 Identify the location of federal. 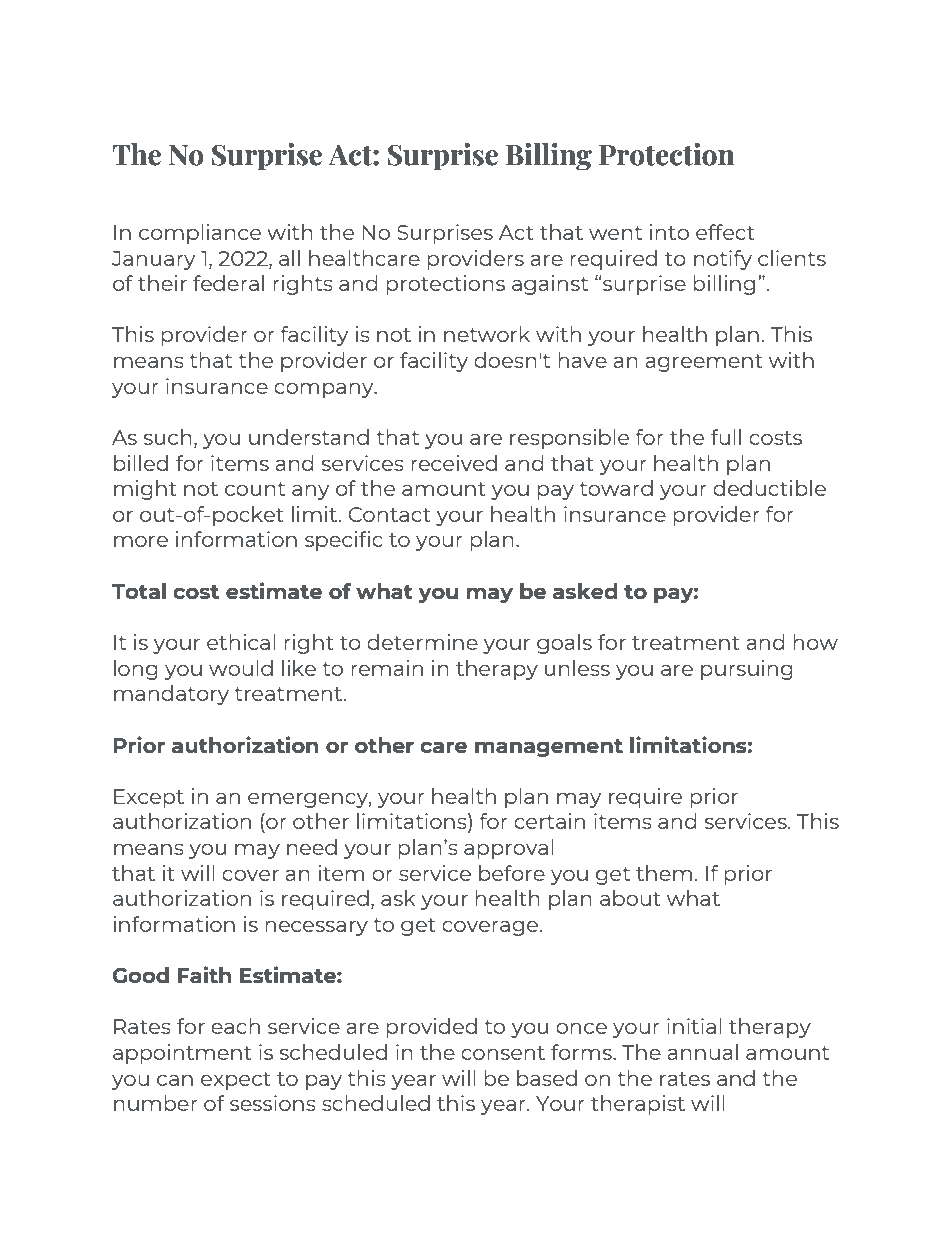
(228, 283).
